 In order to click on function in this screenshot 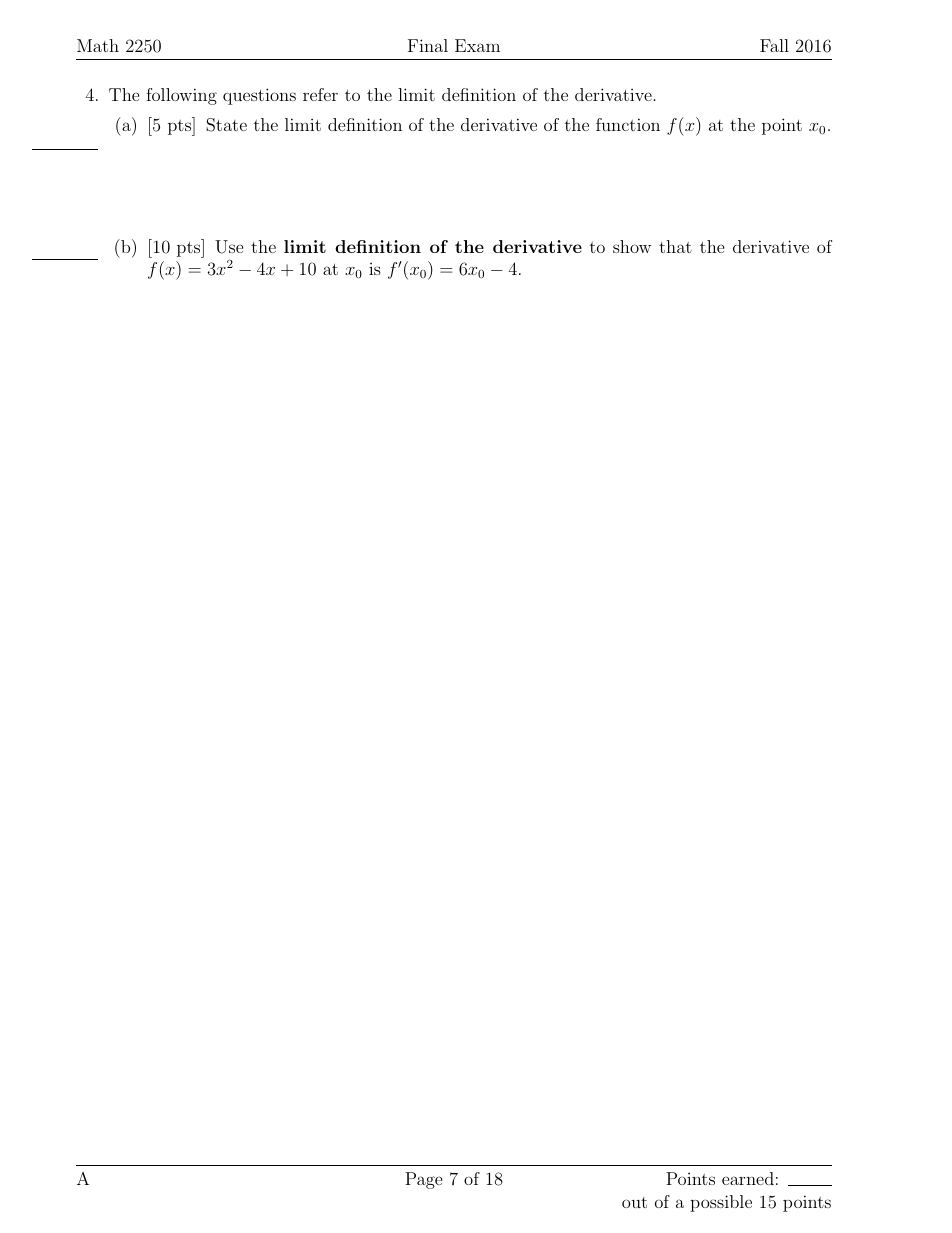, I will do `click(628, 124)`.
